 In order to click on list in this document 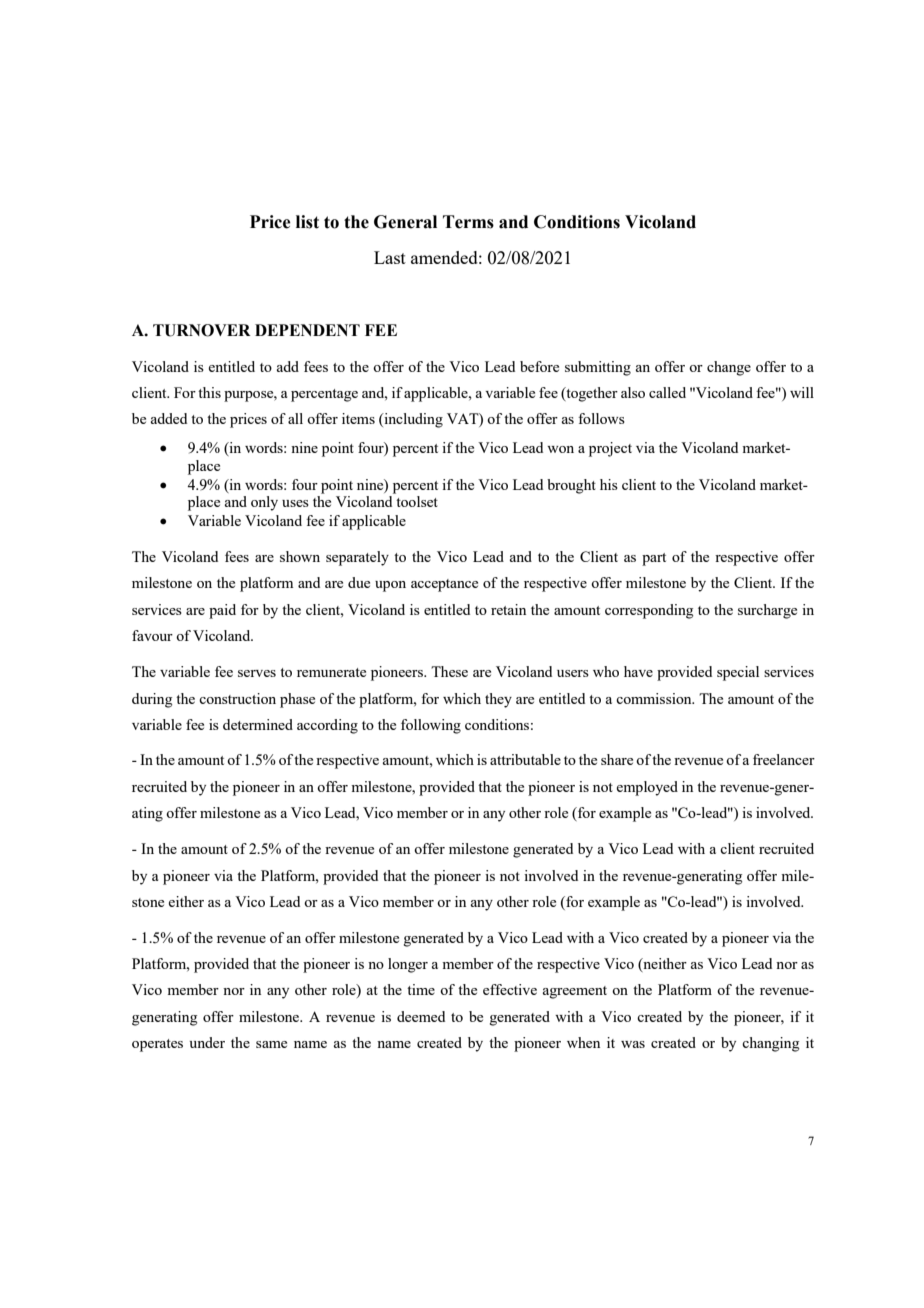, I will do `click(307, 222)`.
